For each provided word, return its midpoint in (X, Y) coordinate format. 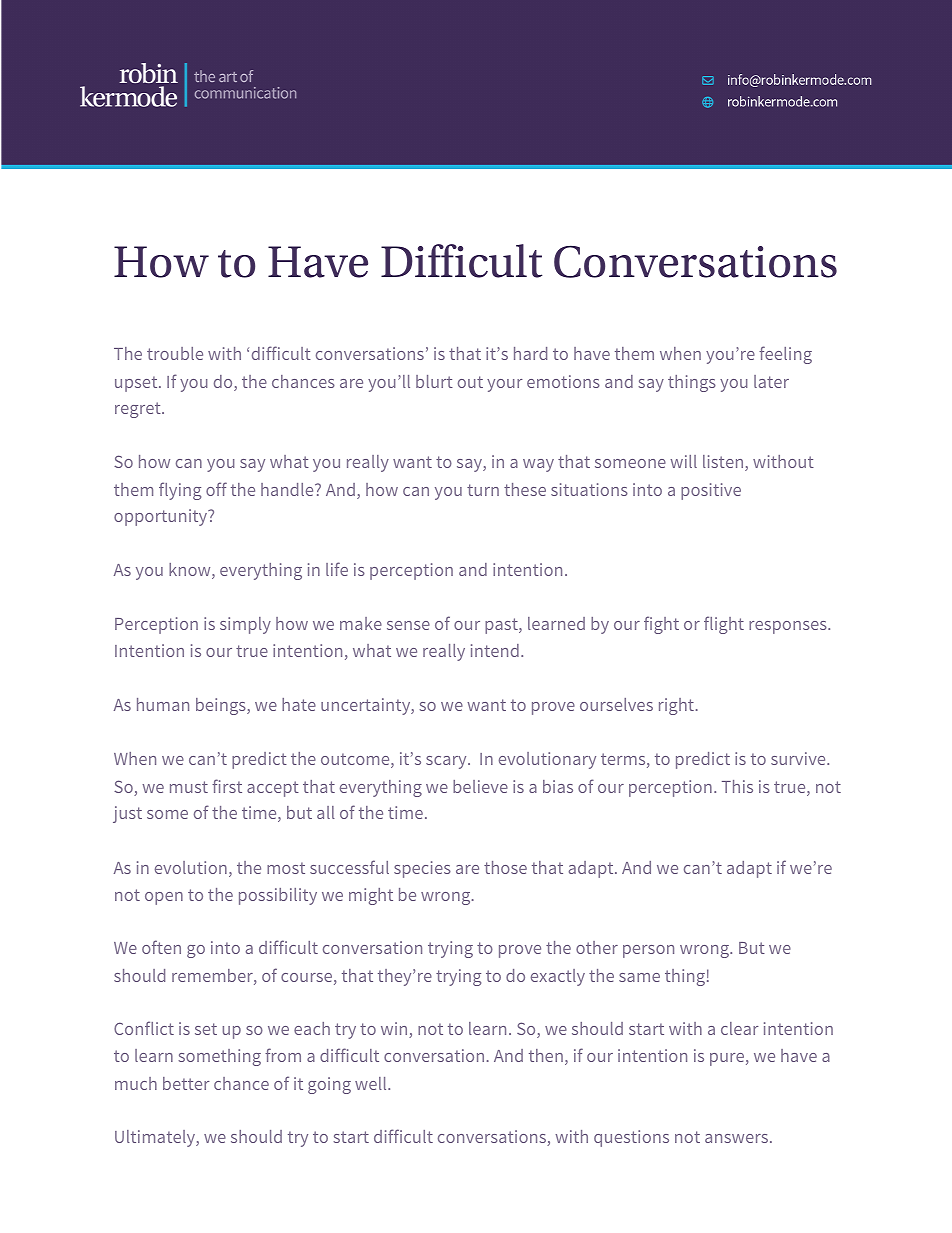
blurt (434, 381)
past (502, 626)
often (161, 947)
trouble (175, 353)
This (737, 786)
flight (724, 625)
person (648, 951)
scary (447, 762)
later (771, 381)
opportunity (162, 517)
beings (222, 706)
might (371, 896)
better (186, 1083)
